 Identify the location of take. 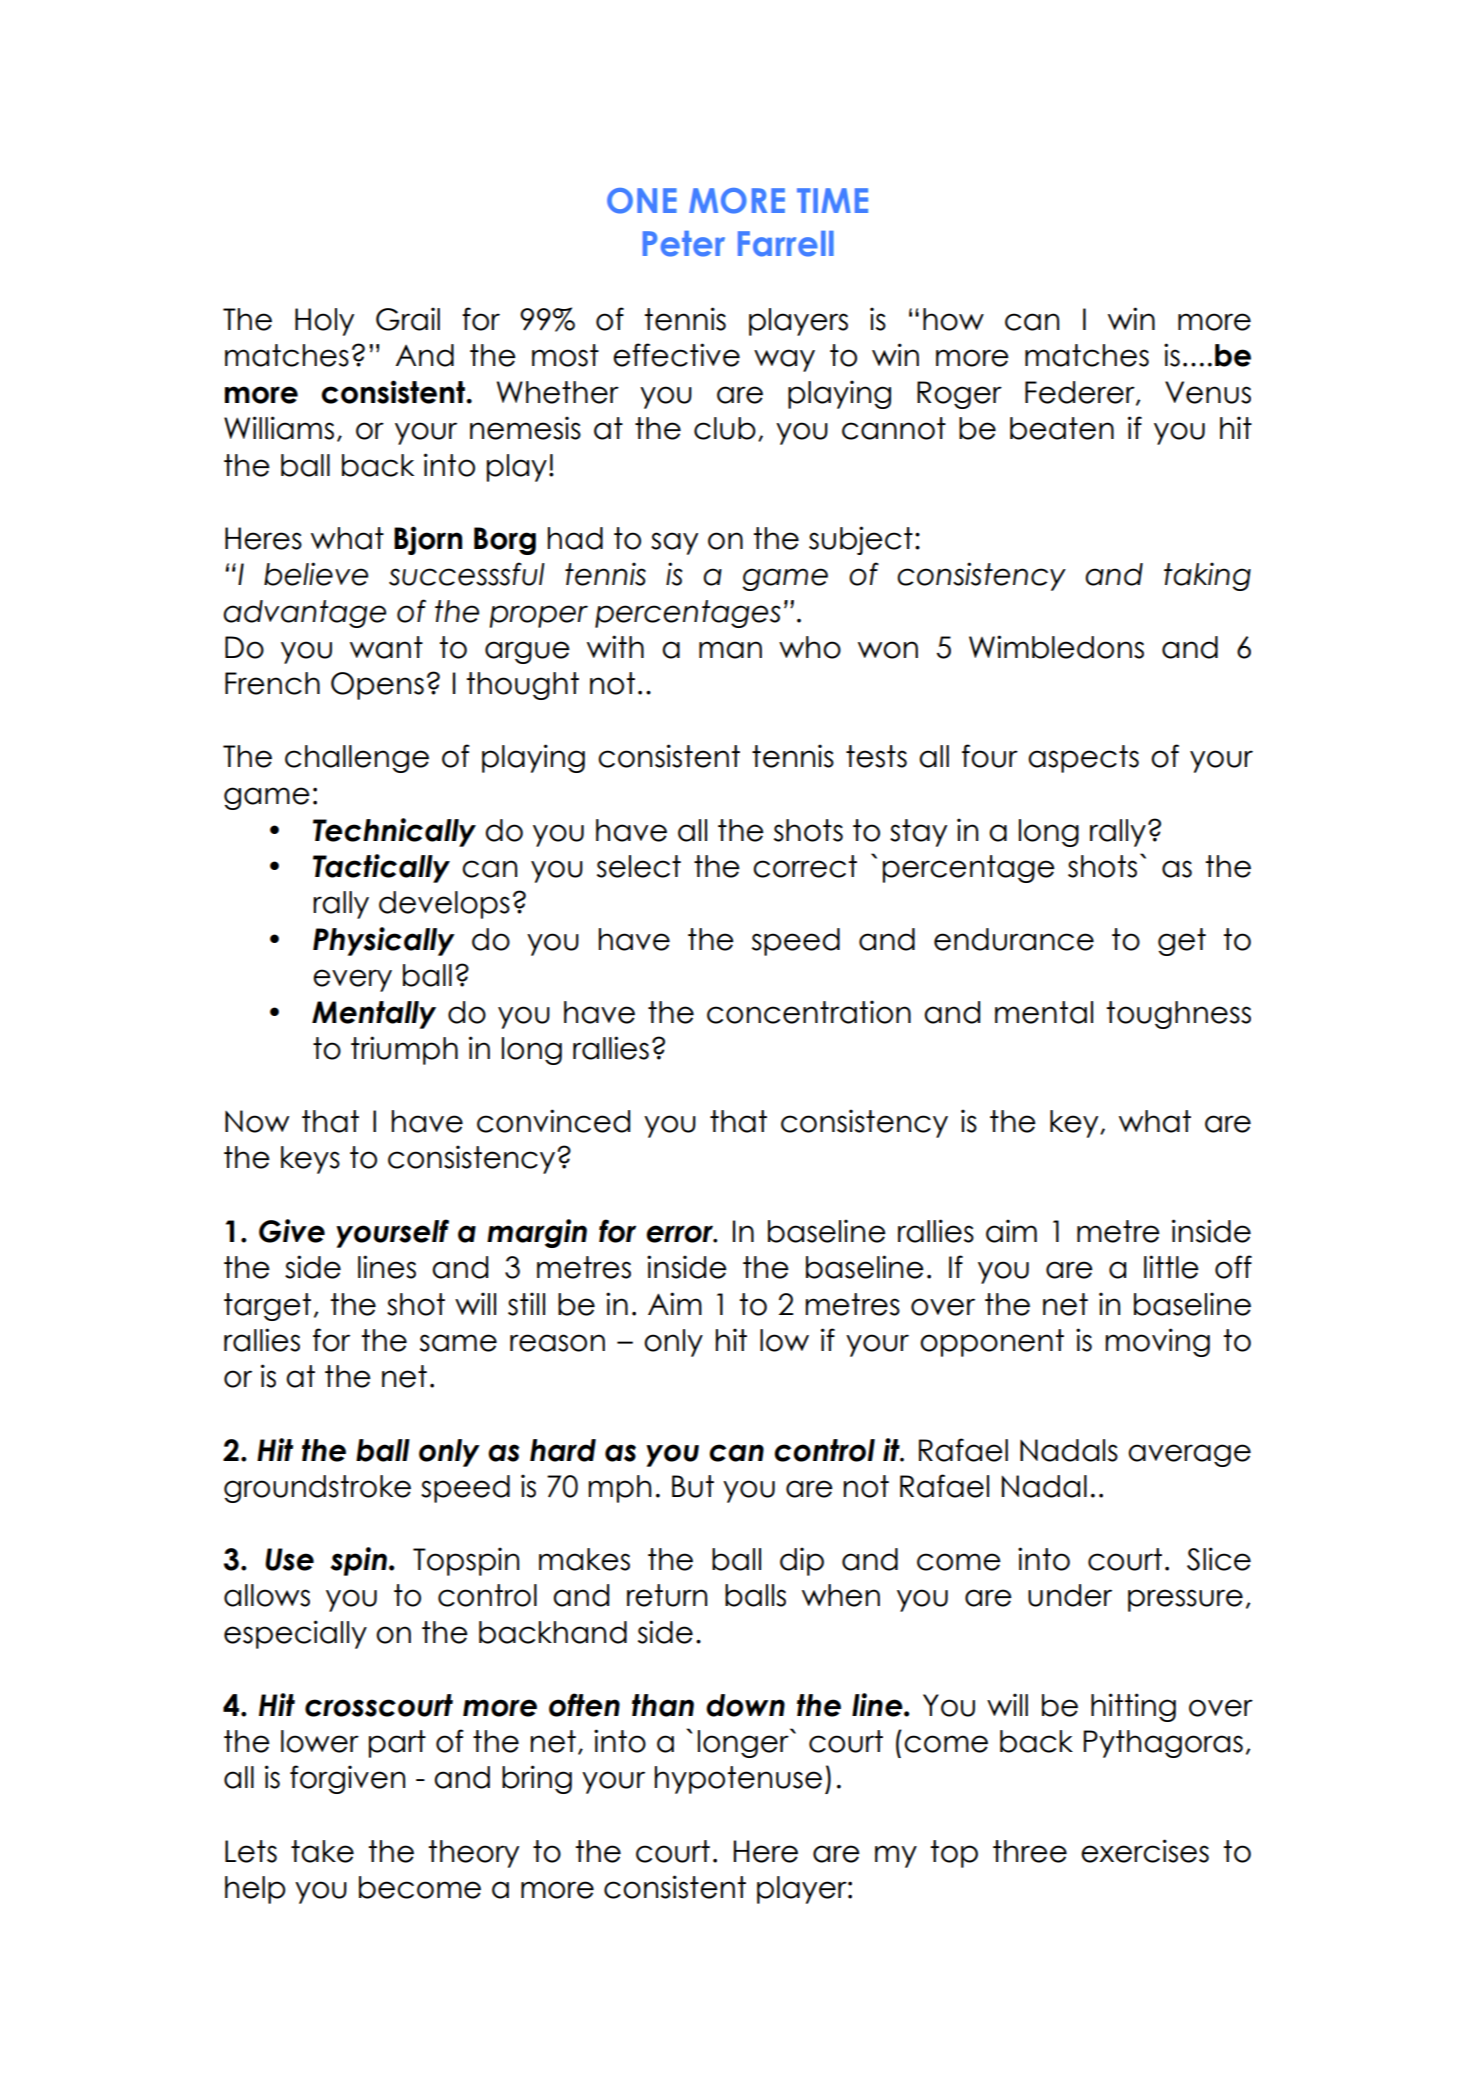
(322, 1851).
